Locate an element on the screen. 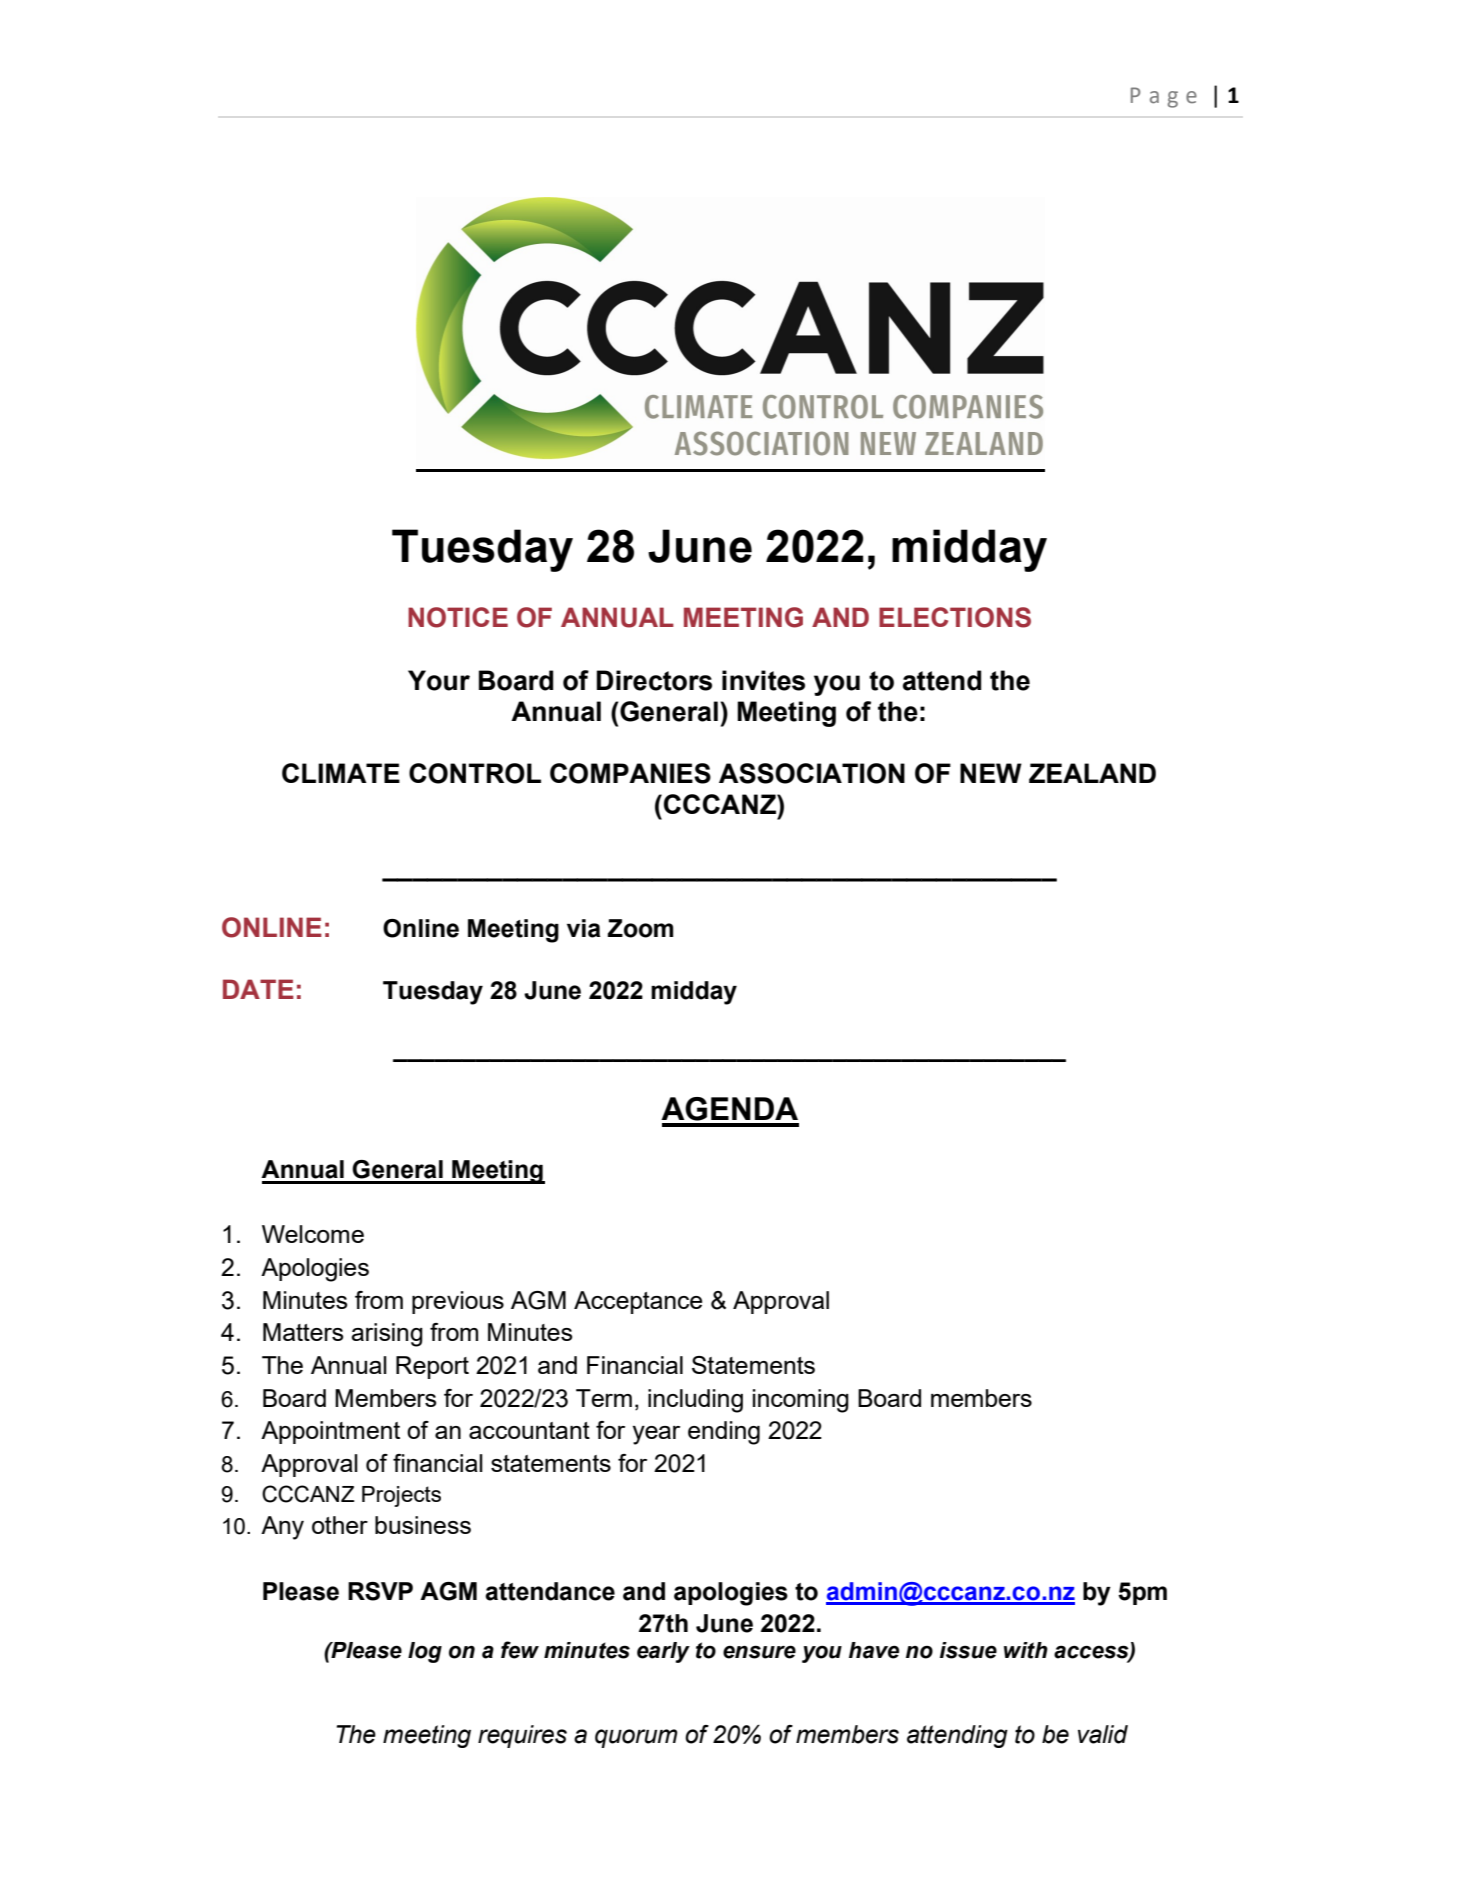 The width and height of the screenshot is (1462, 1891). ELECTIONS is located at coordinates (955, 617).
